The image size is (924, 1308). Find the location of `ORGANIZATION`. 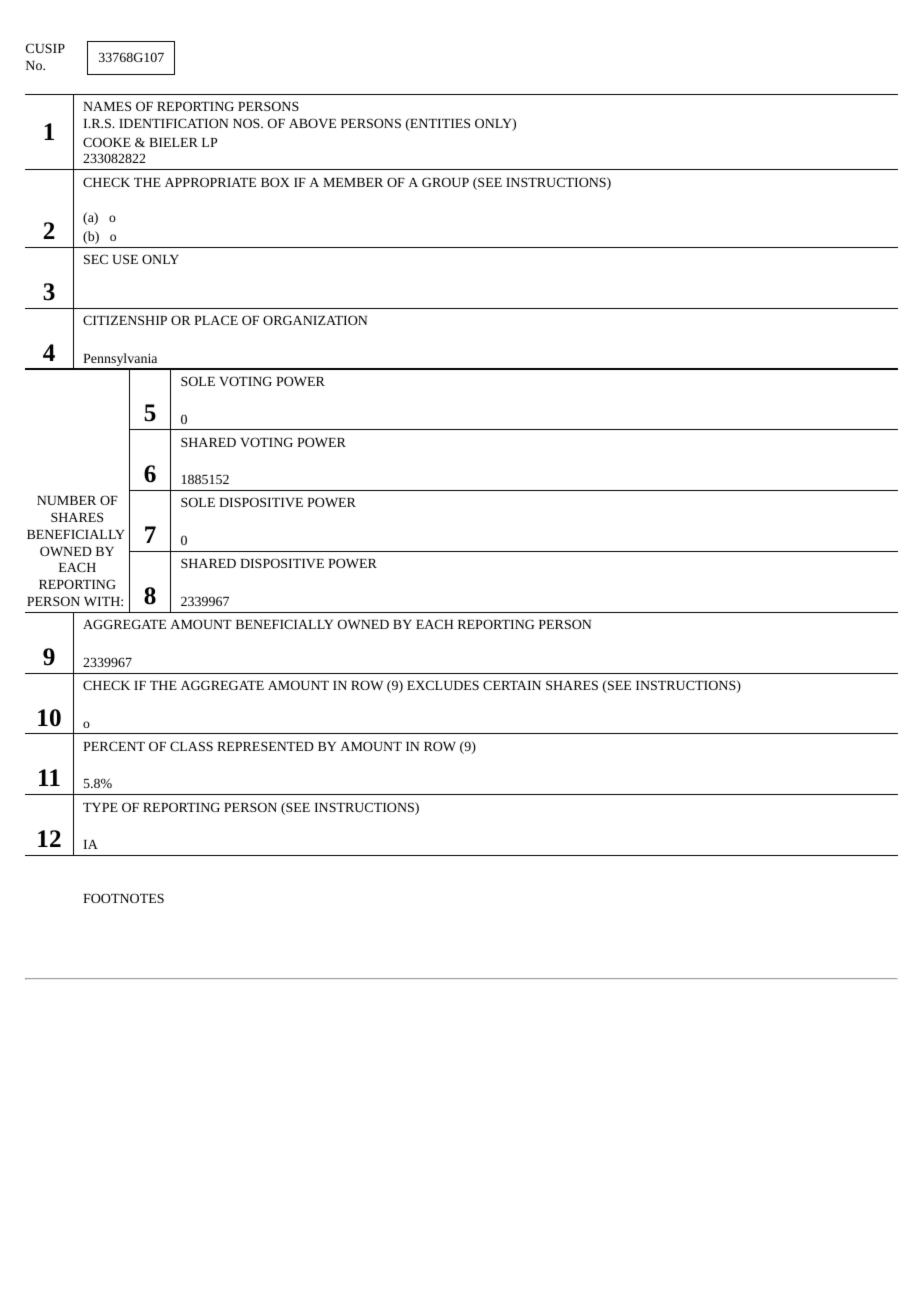

ORGANIZATION is located at coordinates (315, 320).
